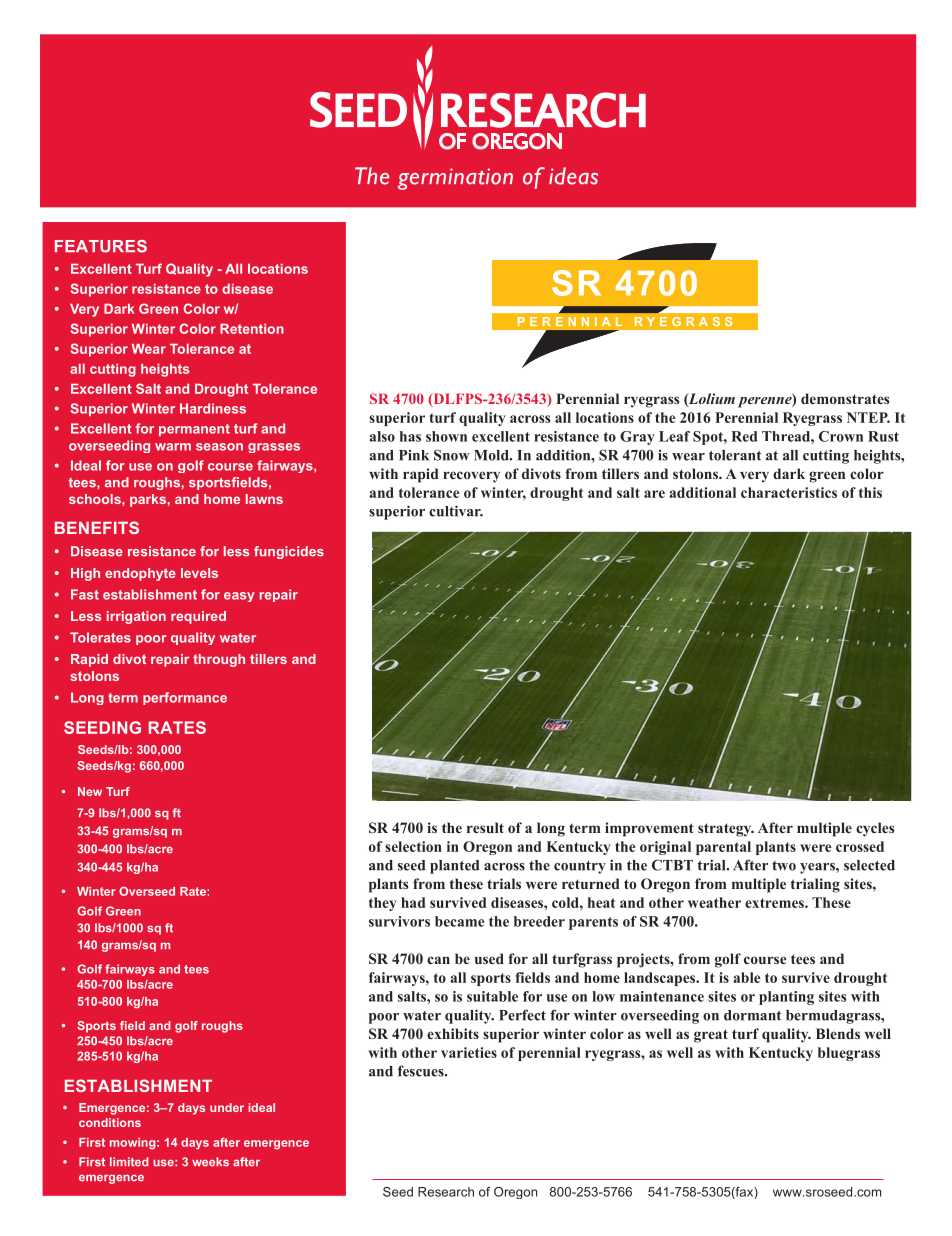 Image resolution: width=952 pixels, height=1236 pixels. What do you see at coordinates (252, 329) in the screenshot?
I see `Retention` at bounding box center [252, 329].
